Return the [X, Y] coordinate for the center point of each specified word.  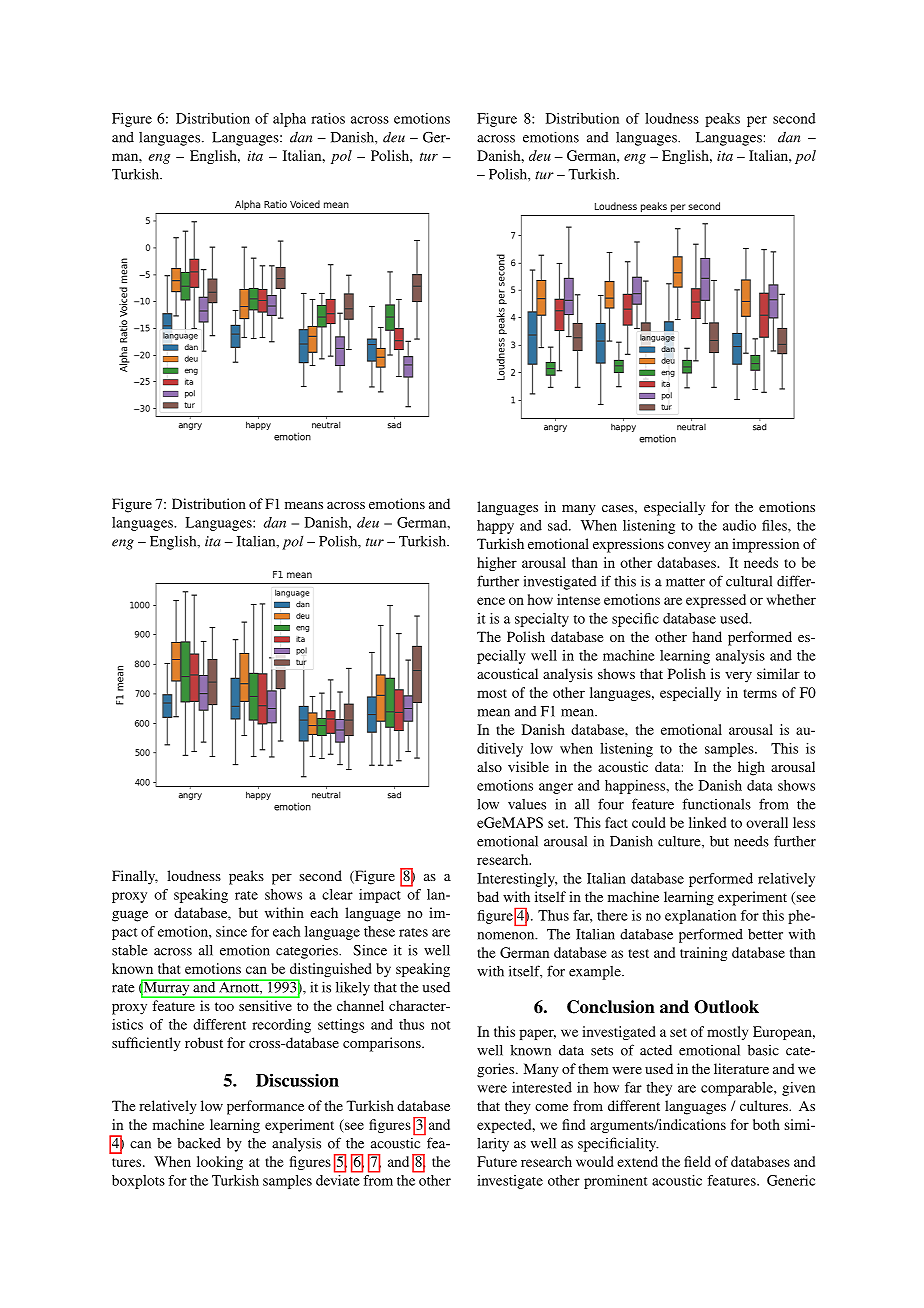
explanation [700, 917]
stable [130, 950]
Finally [135, 877]
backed [199, 1143]
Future [497, 1161]
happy [495, 527]
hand [707, 636]
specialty [542, 620]
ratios [328, 118]
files [775, 525]
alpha [289, 120]
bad [488, 896]
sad [559, 525]
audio [739, 525]
